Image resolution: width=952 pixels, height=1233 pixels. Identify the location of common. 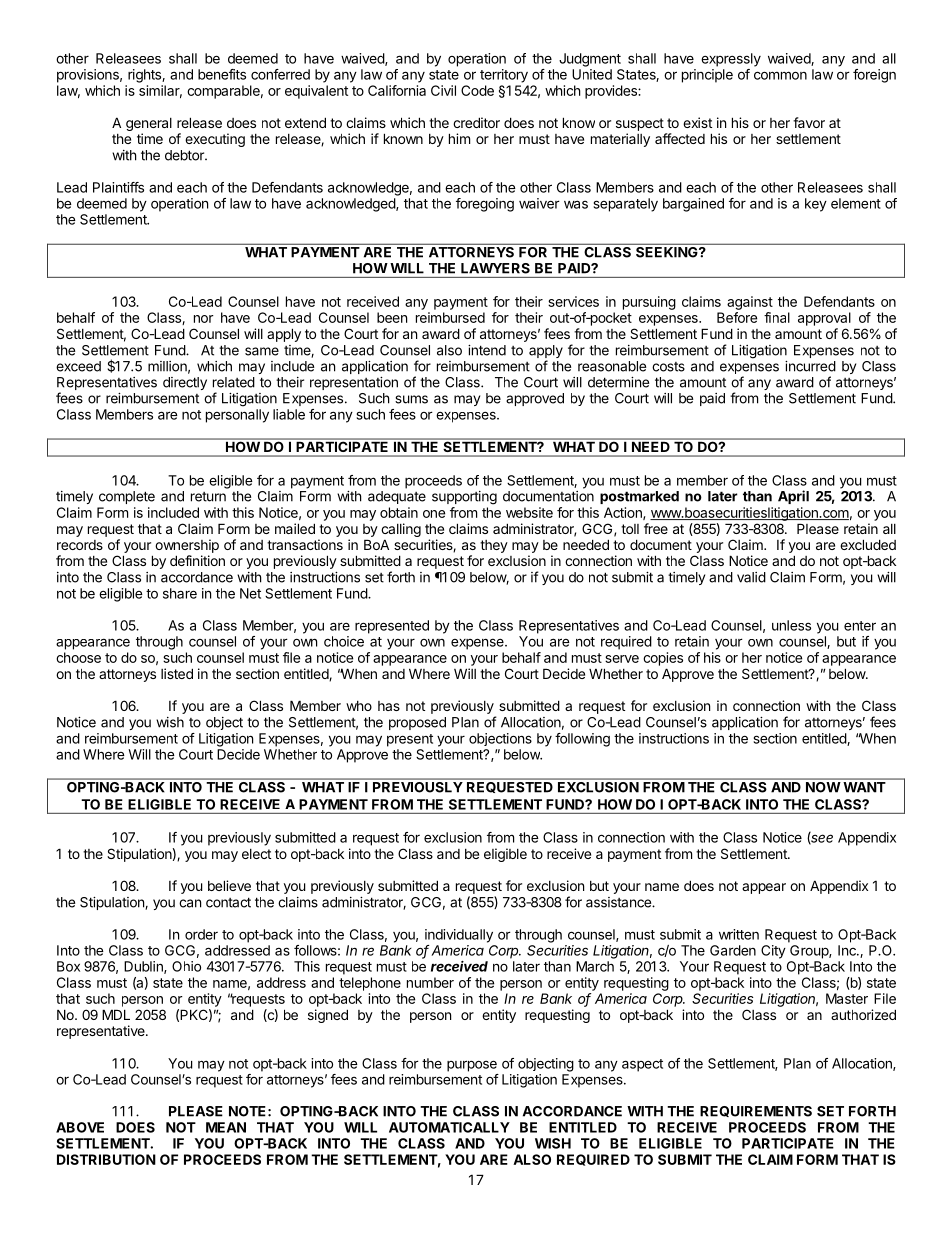
(780, 75).
